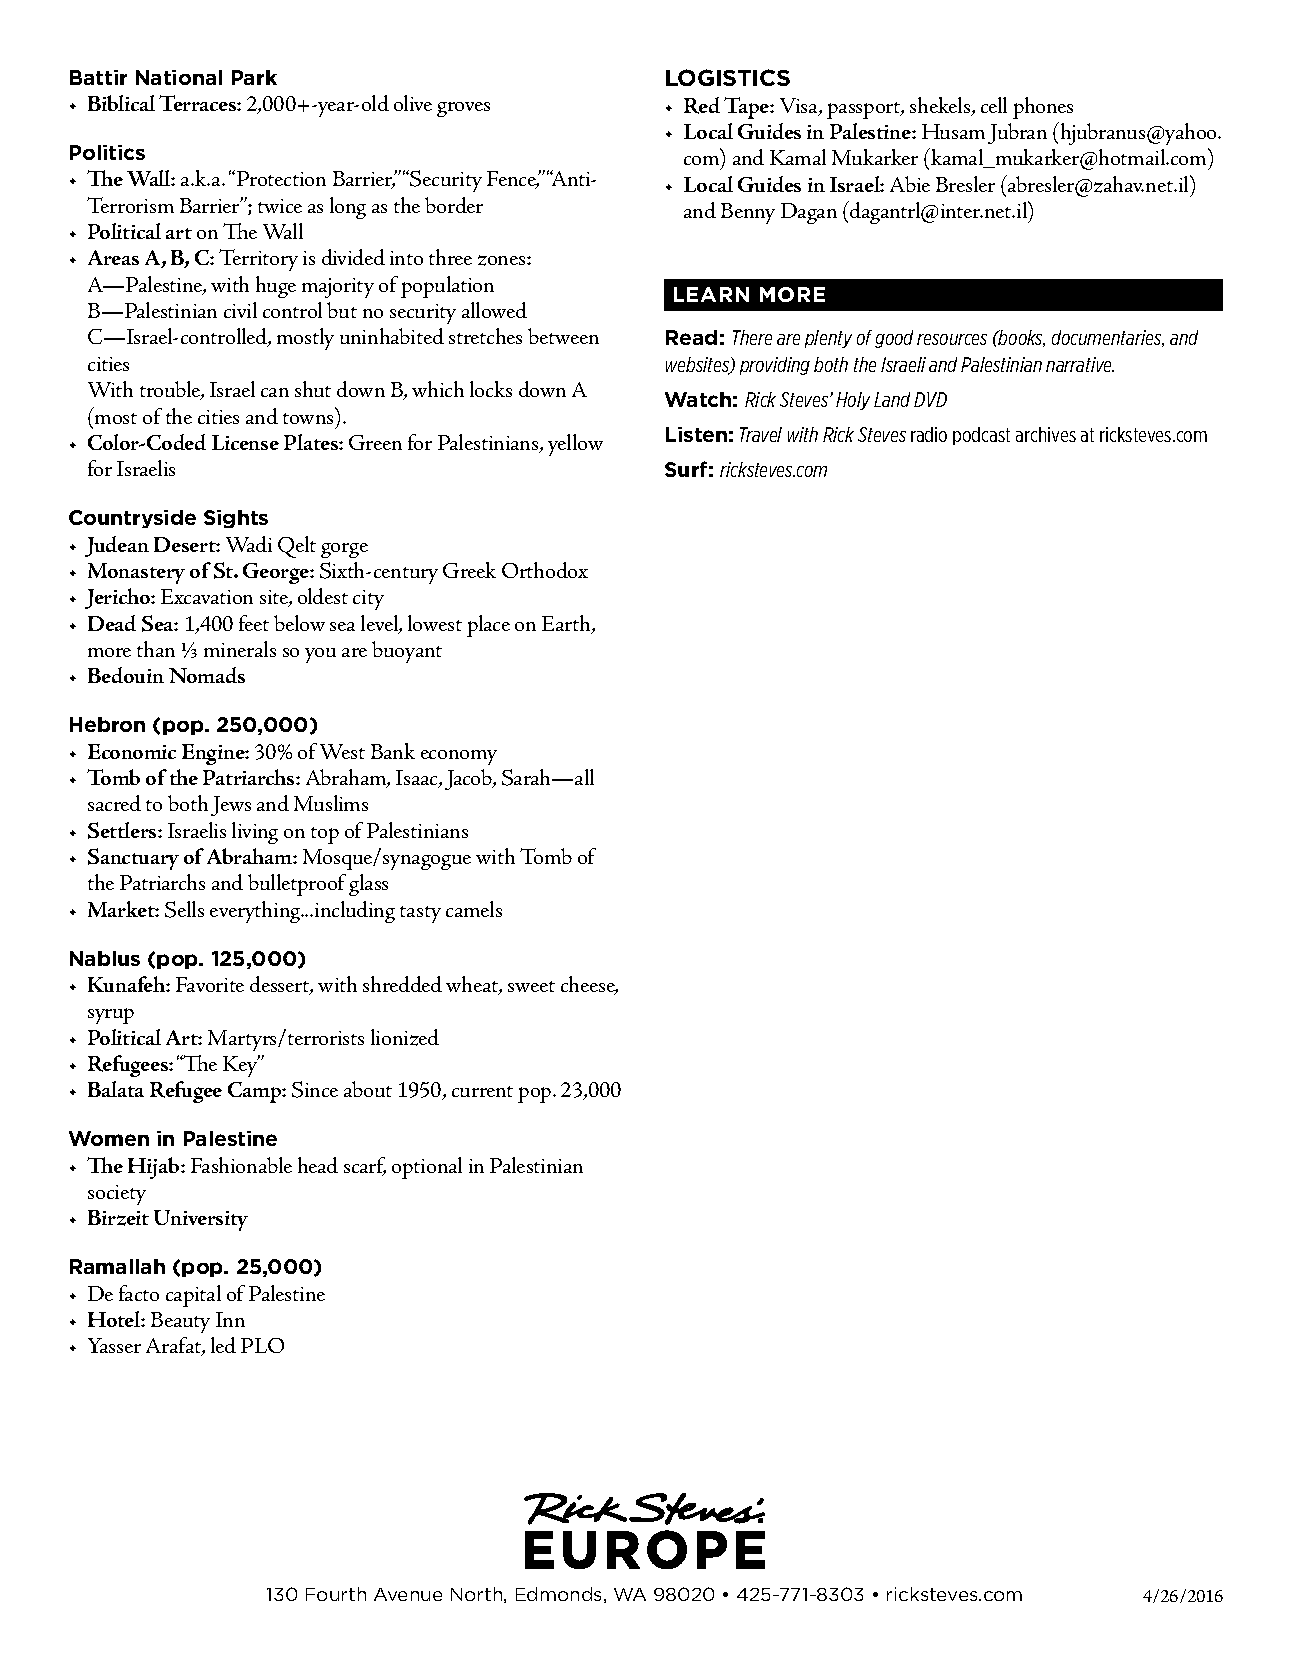  What do you see at coordinates (255, 833) in the document?
I see `living` at bounding box center [255, 833].
